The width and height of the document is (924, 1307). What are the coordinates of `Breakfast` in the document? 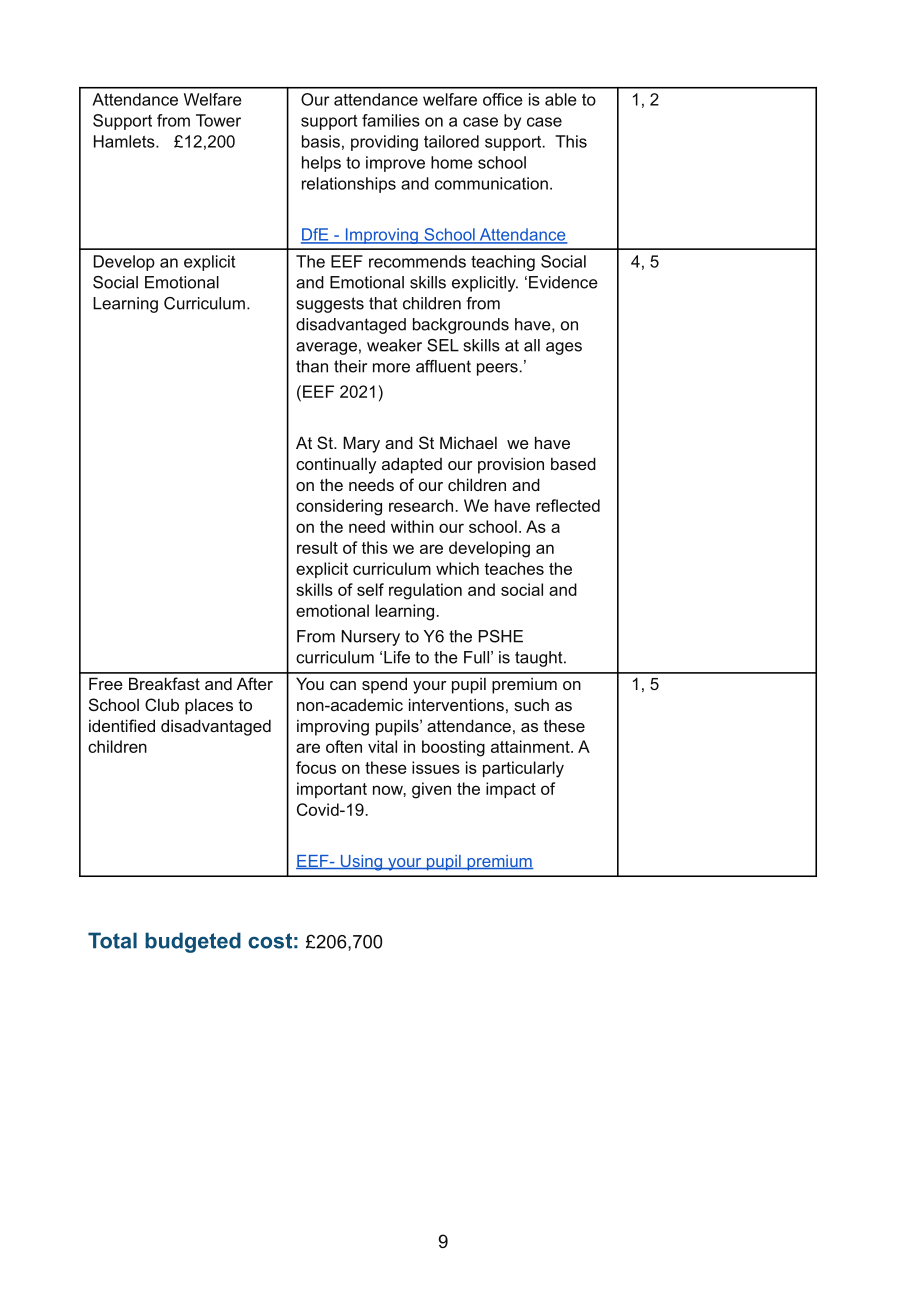 It's located at (164, 683).
